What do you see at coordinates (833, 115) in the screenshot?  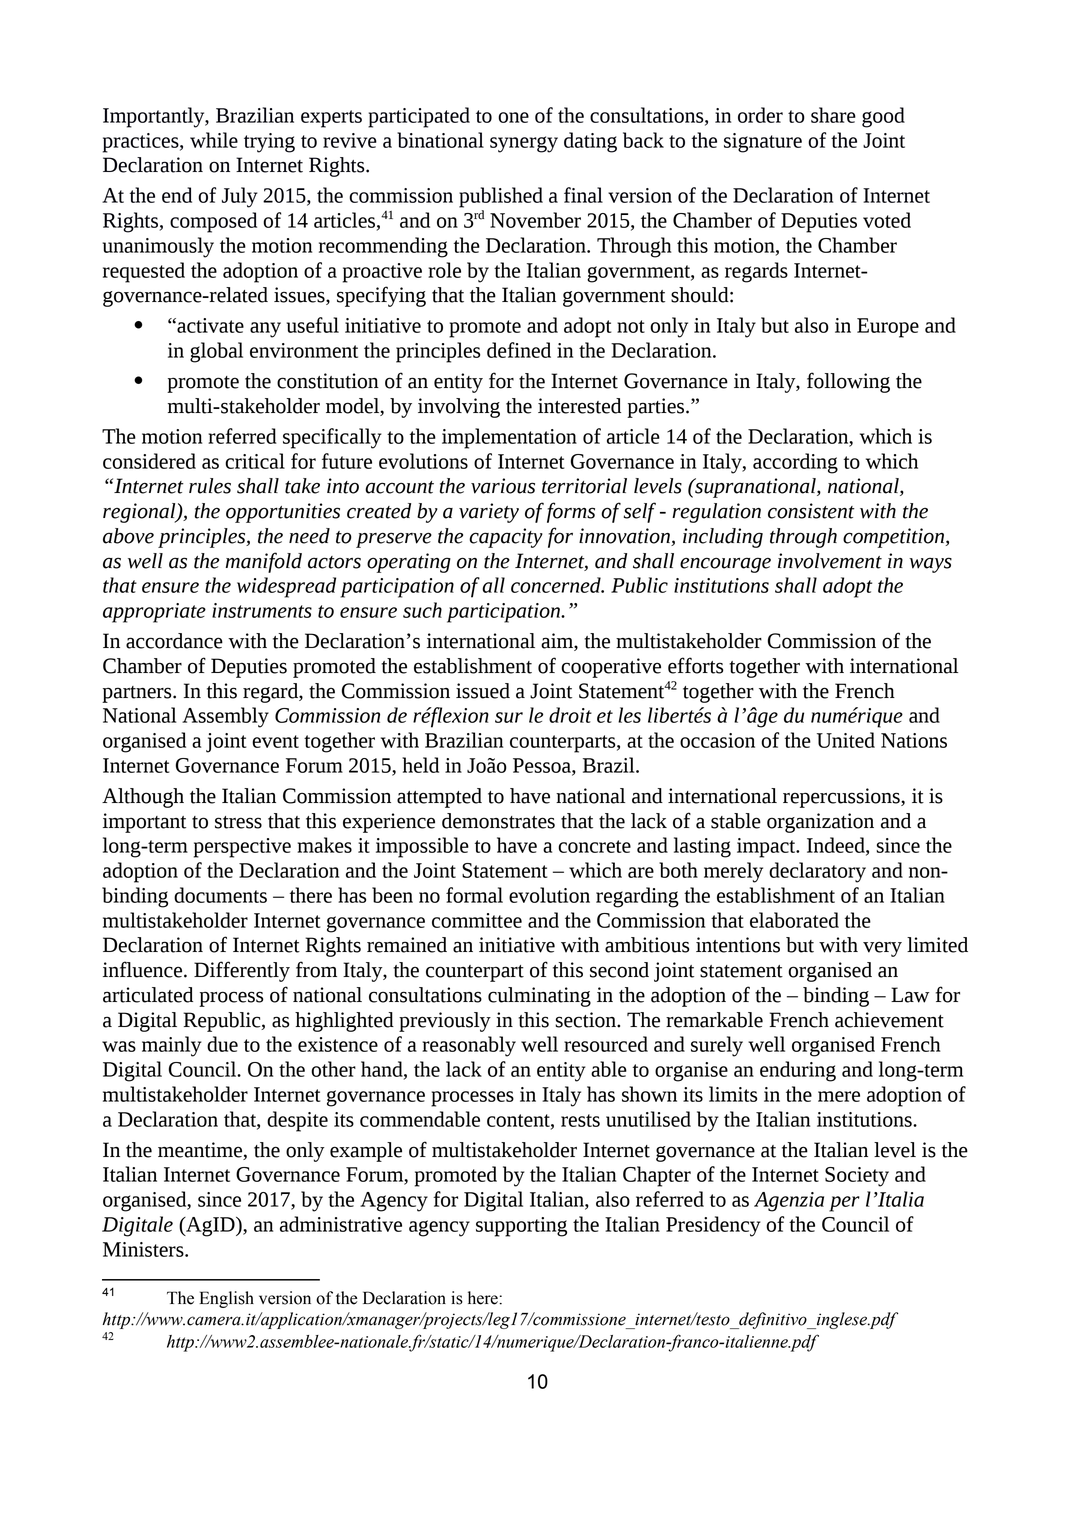 I see `share` at bounding box center [833, 115].
